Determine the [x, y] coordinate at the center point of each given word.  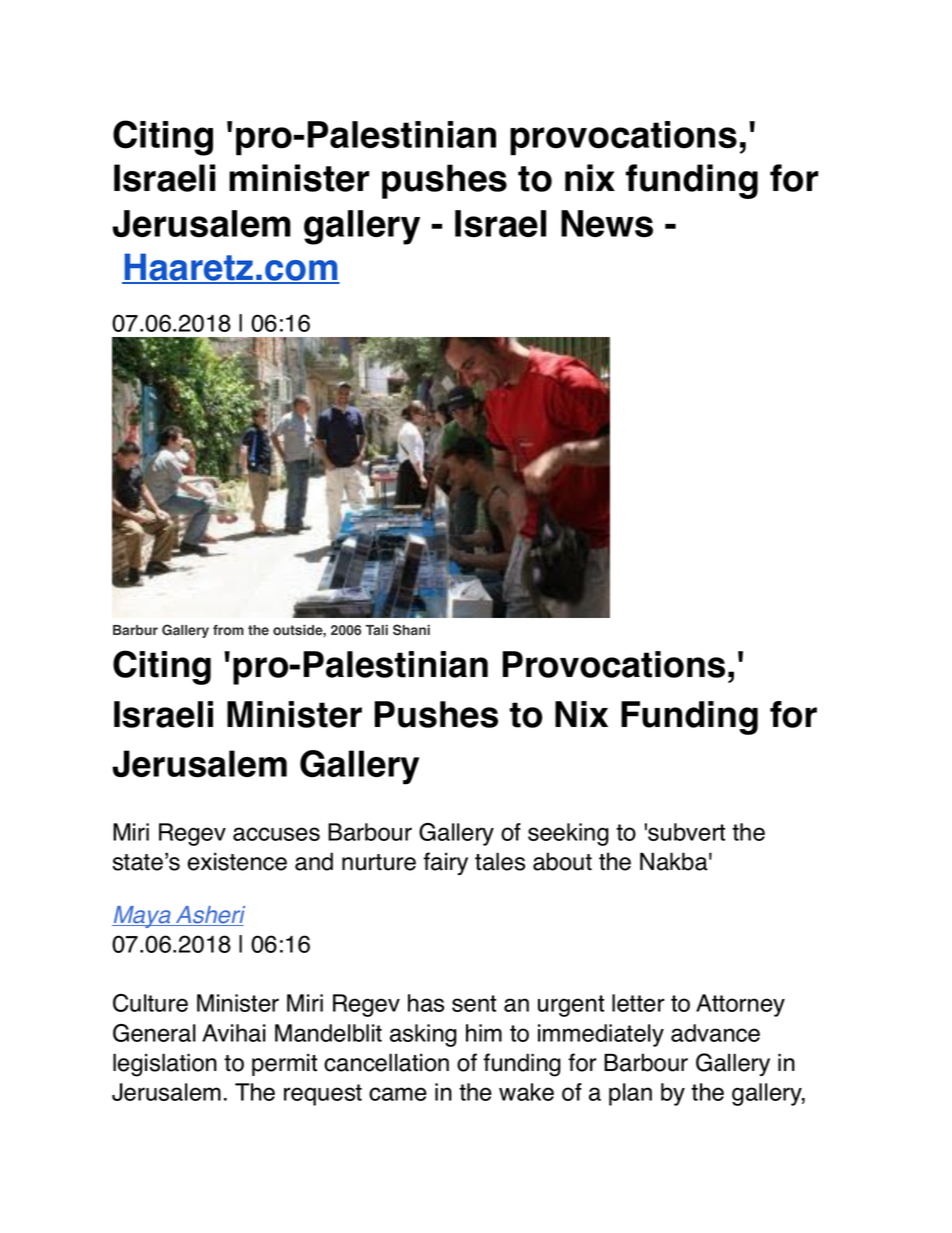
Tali [377, 630]
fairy [445, 863]
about [562, 861]
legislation [165, 1065]
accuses [276, 834]
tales [500, 861]
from [228, 630]
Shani [411, 630]
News [607, 223]
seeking [568, 834]
